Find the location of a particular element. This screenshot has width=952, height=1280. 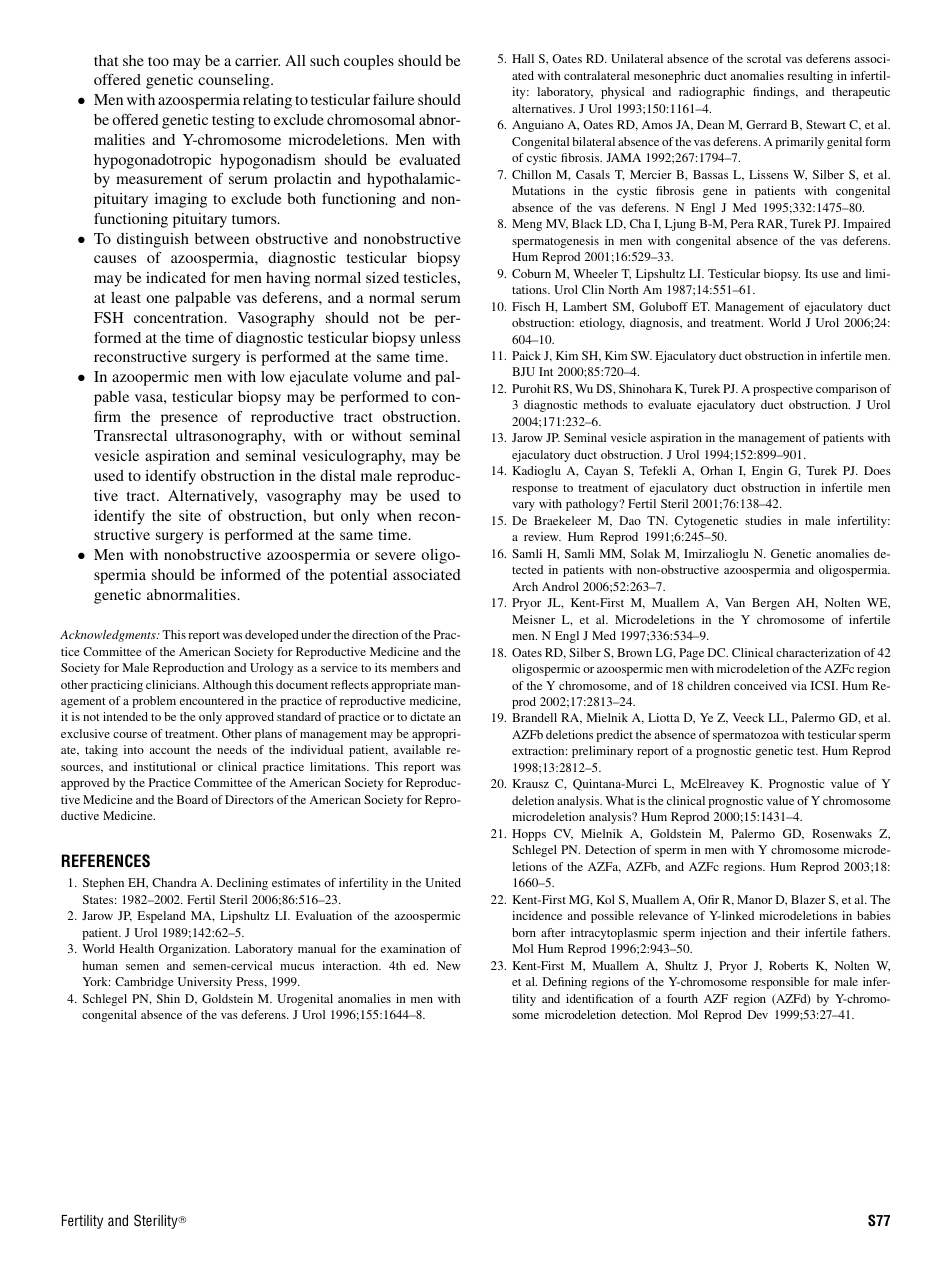

Hall is located at coordinates (523, 58).
